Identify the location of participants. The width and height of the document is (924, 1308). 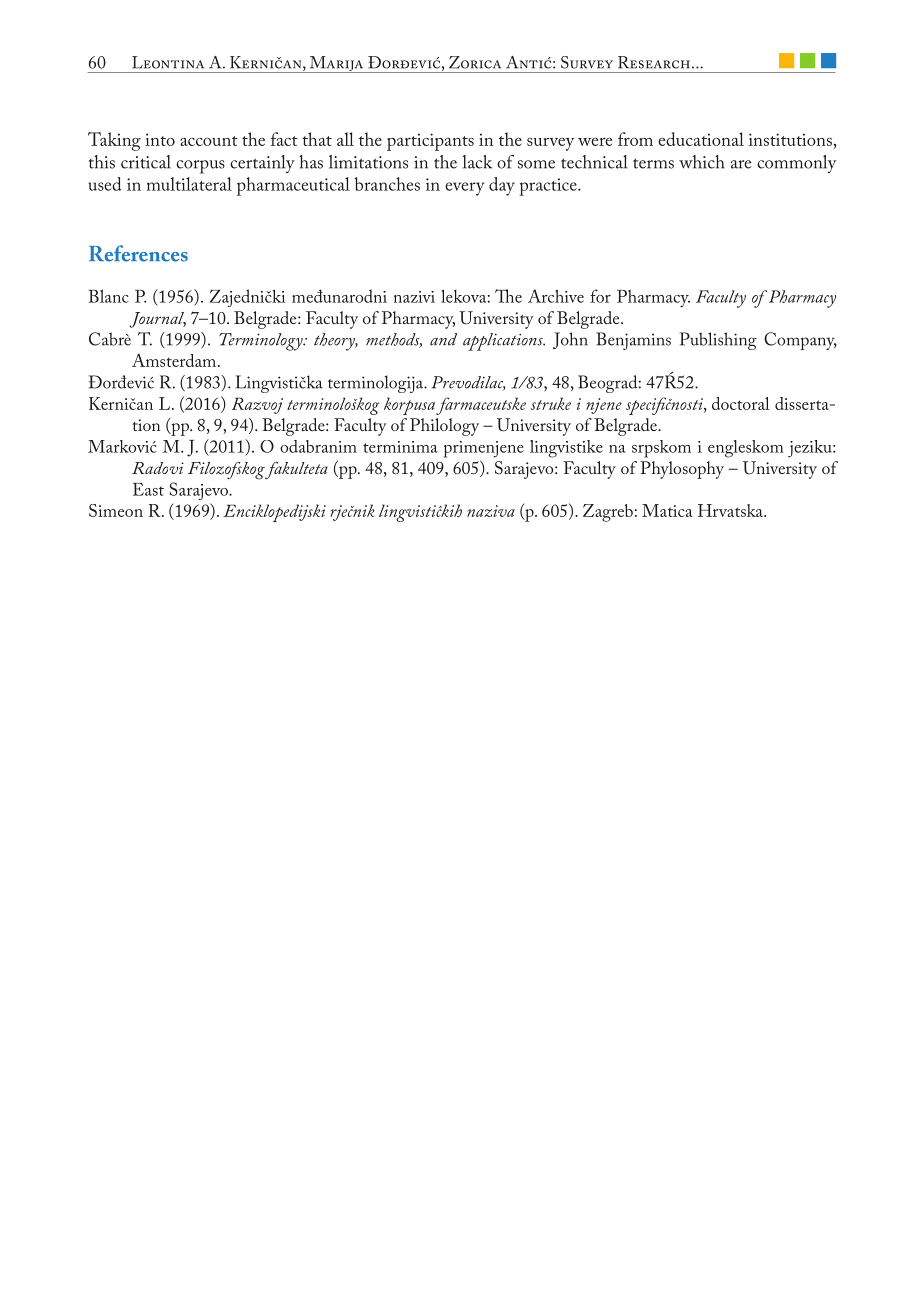
(430, 142).
